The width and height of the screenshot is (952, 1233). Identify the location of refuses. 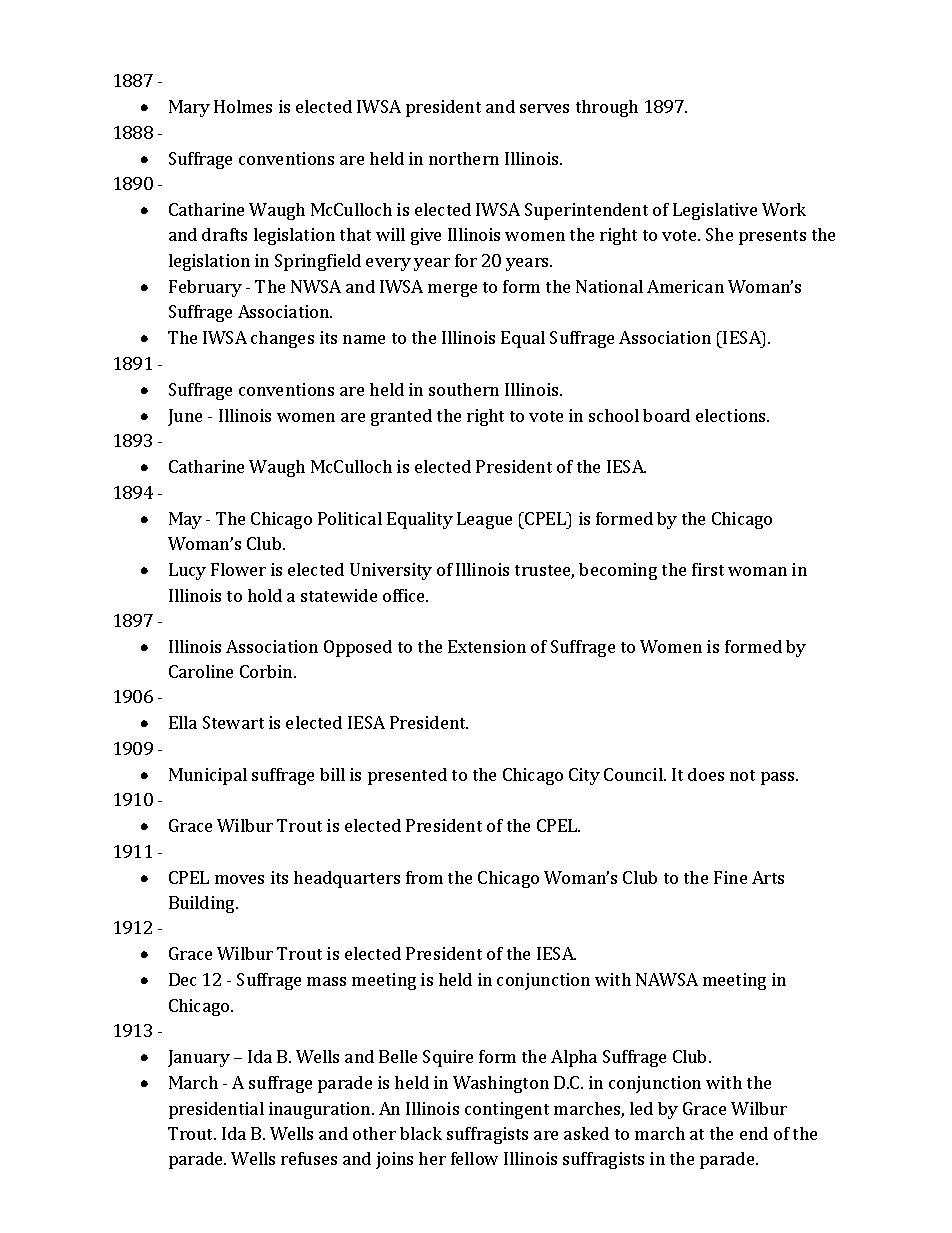
(309, 1158).
